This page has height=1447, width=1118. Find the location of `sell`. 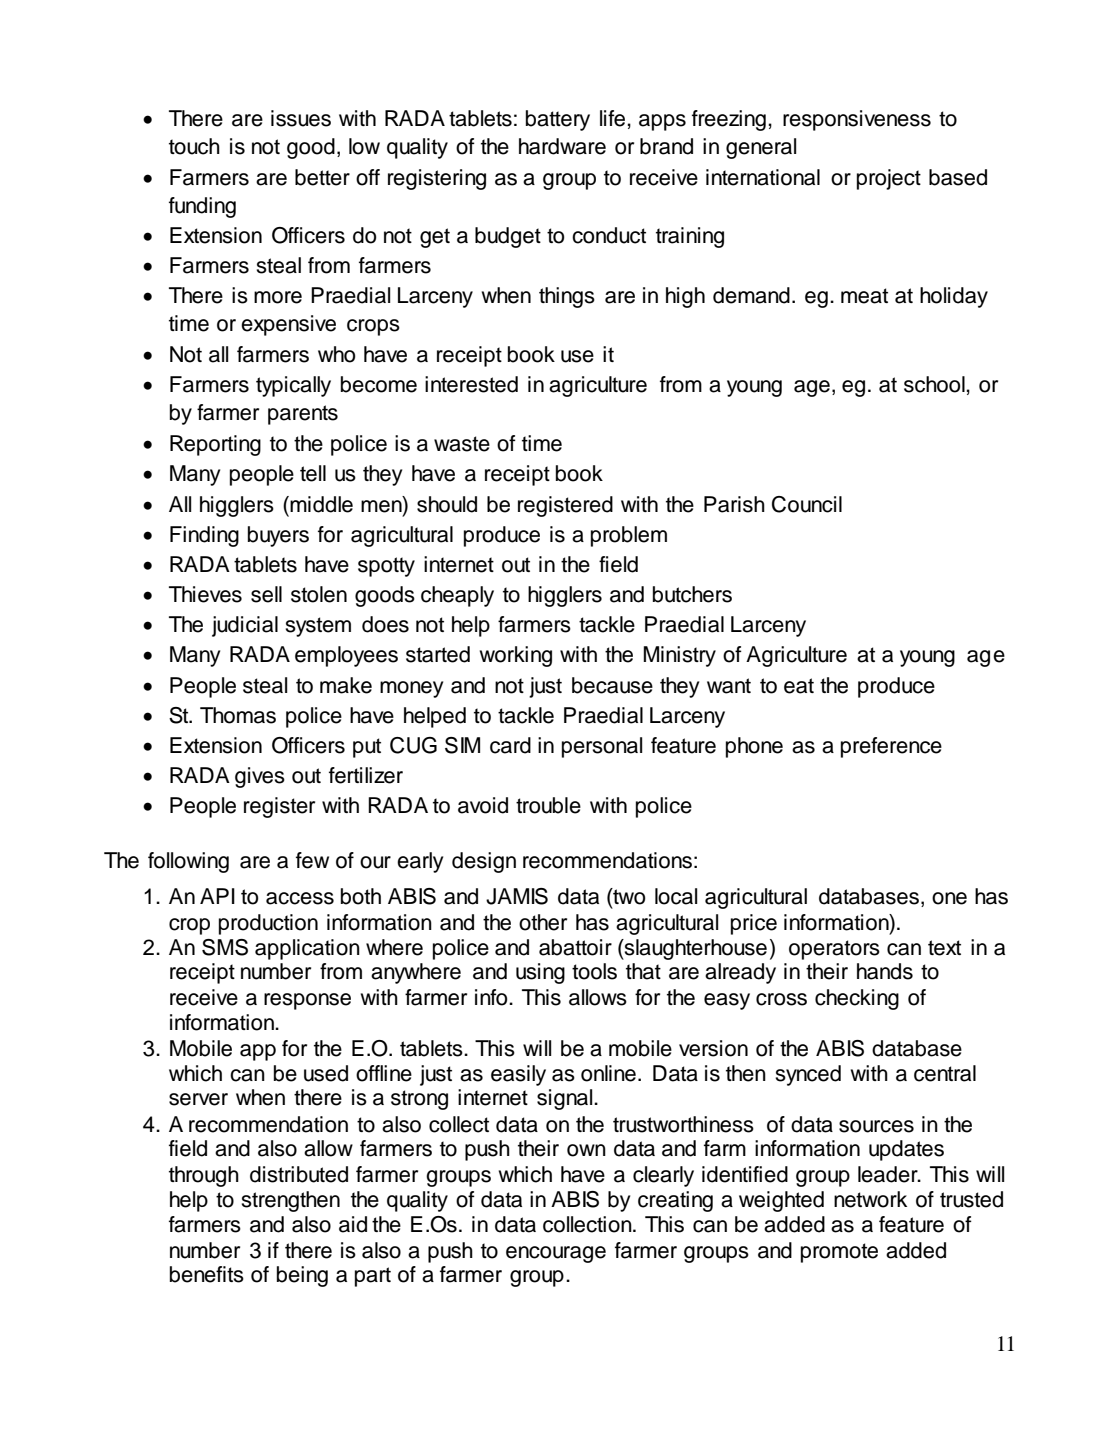

sell is located at coordinates (266, 594).
